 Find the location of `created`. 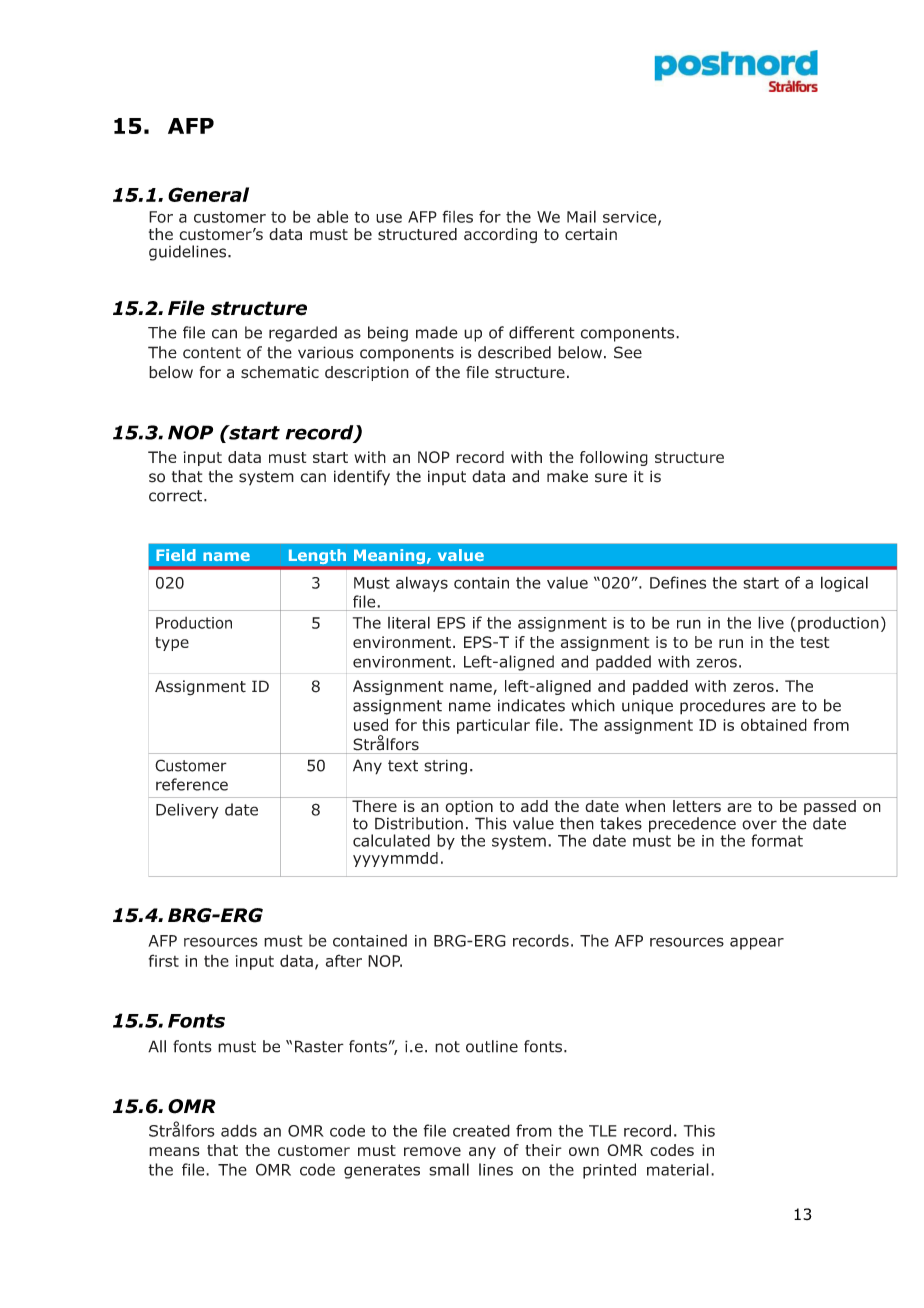

created is located at coordinates (481, 1130).
